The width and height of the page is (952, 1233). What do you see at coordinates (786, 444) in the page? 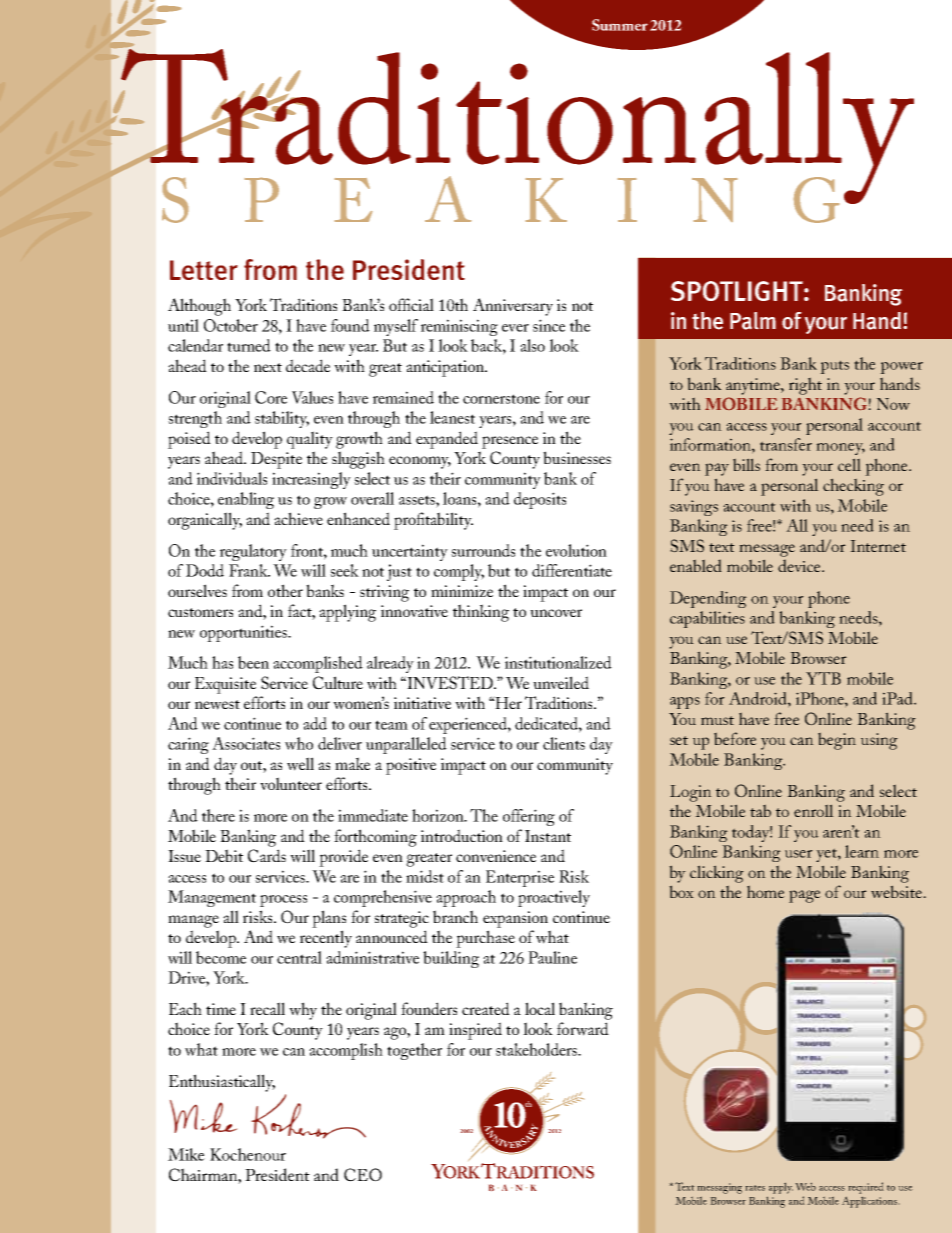
I see `transfer` at bounding box center [786, 444].
